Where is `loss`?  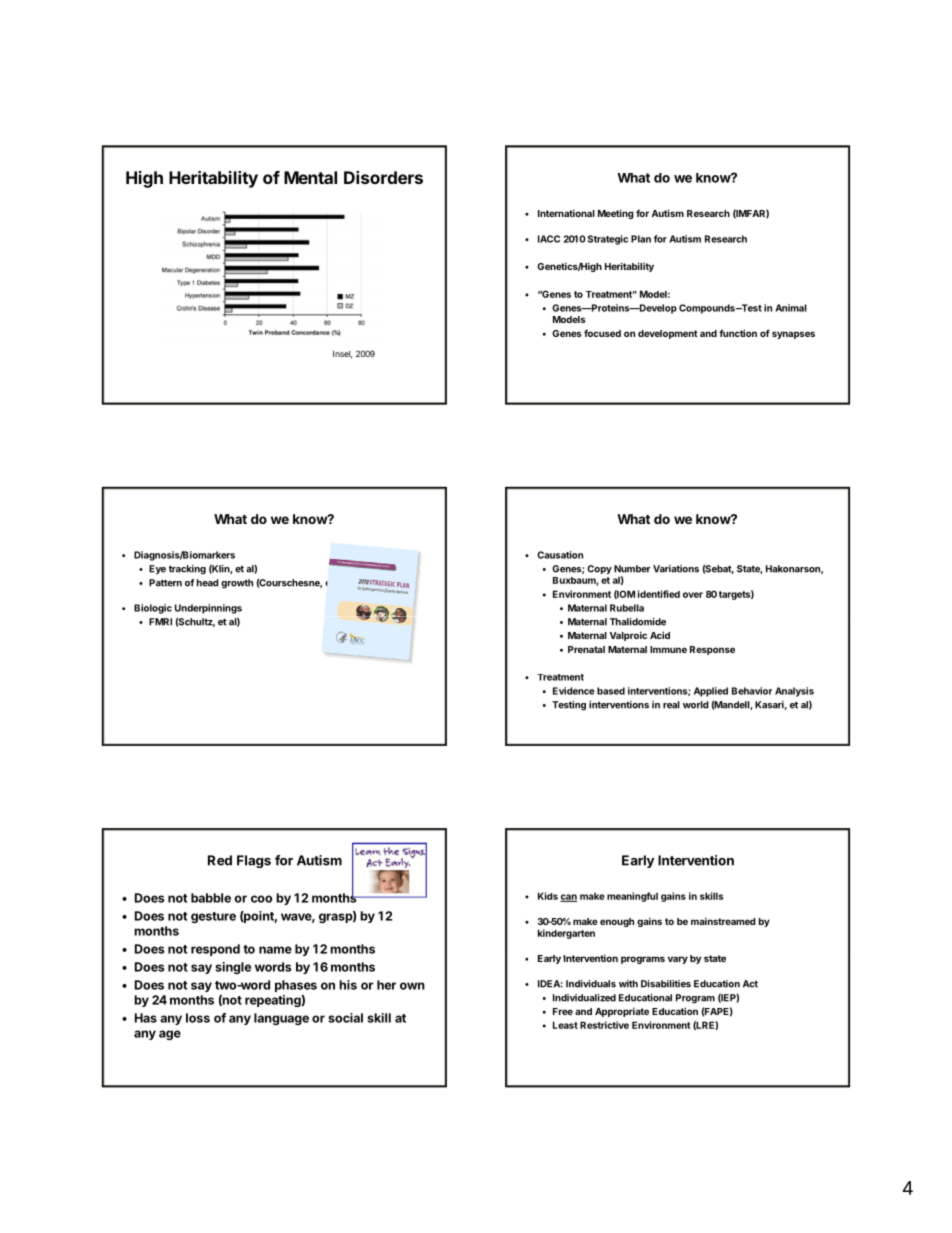
loss is located at coordinates (198, 1018).
